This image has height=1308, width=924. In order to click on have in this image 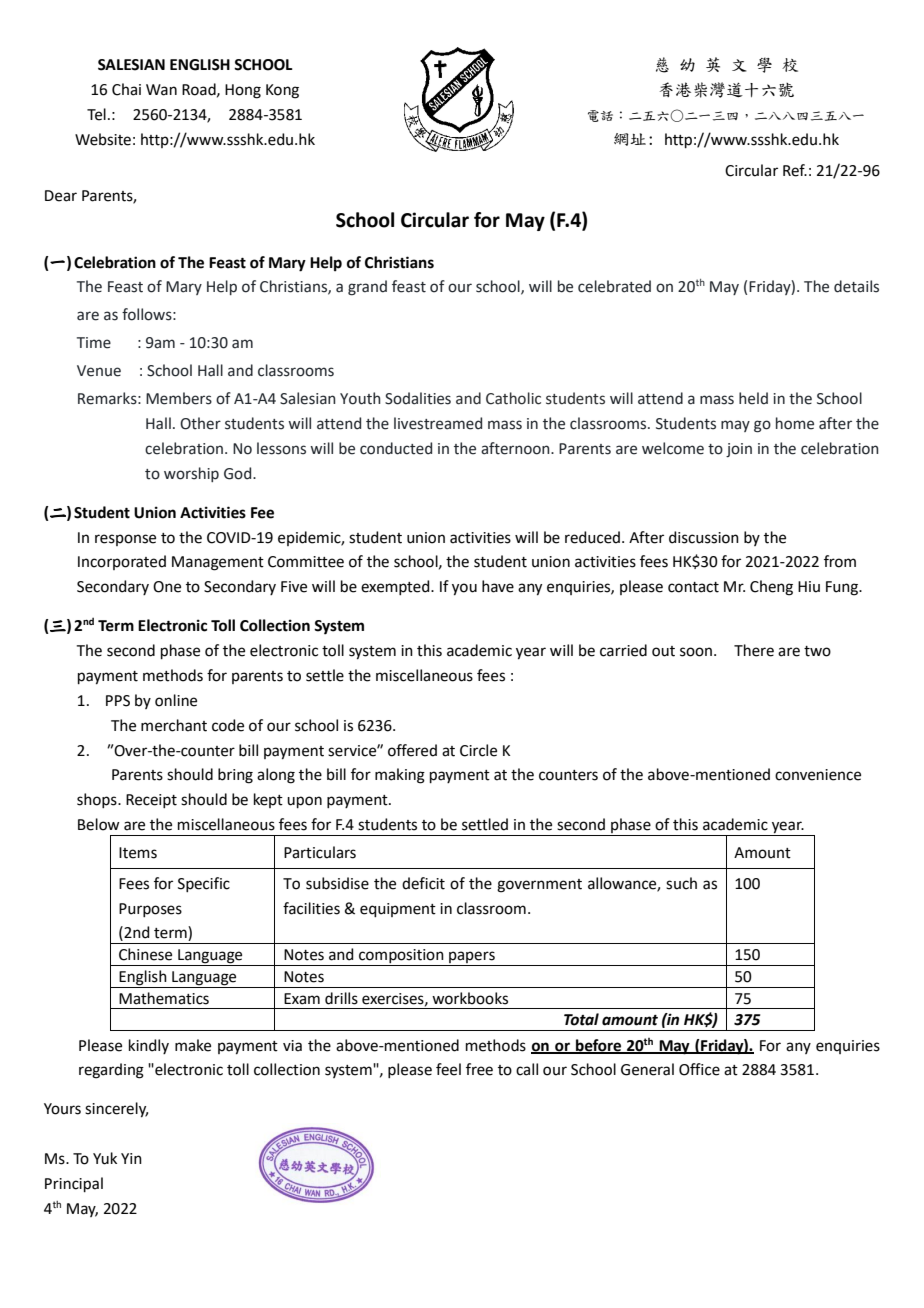, I will do `click(498, 586)`.
